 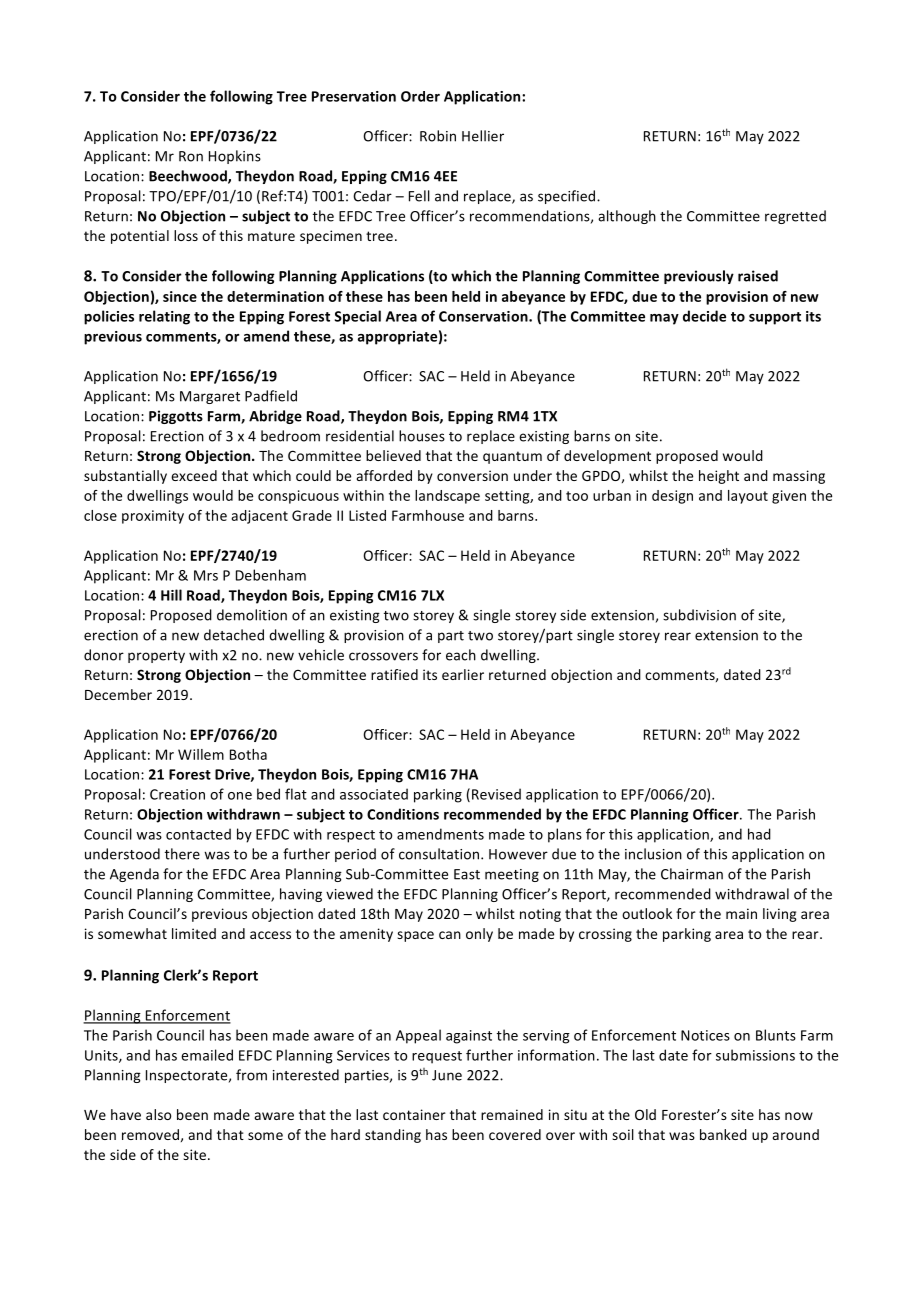 What do you see at coordinates (438, 136) in the screenshot?
I see `Robin` at bounding box center [438, 136].
